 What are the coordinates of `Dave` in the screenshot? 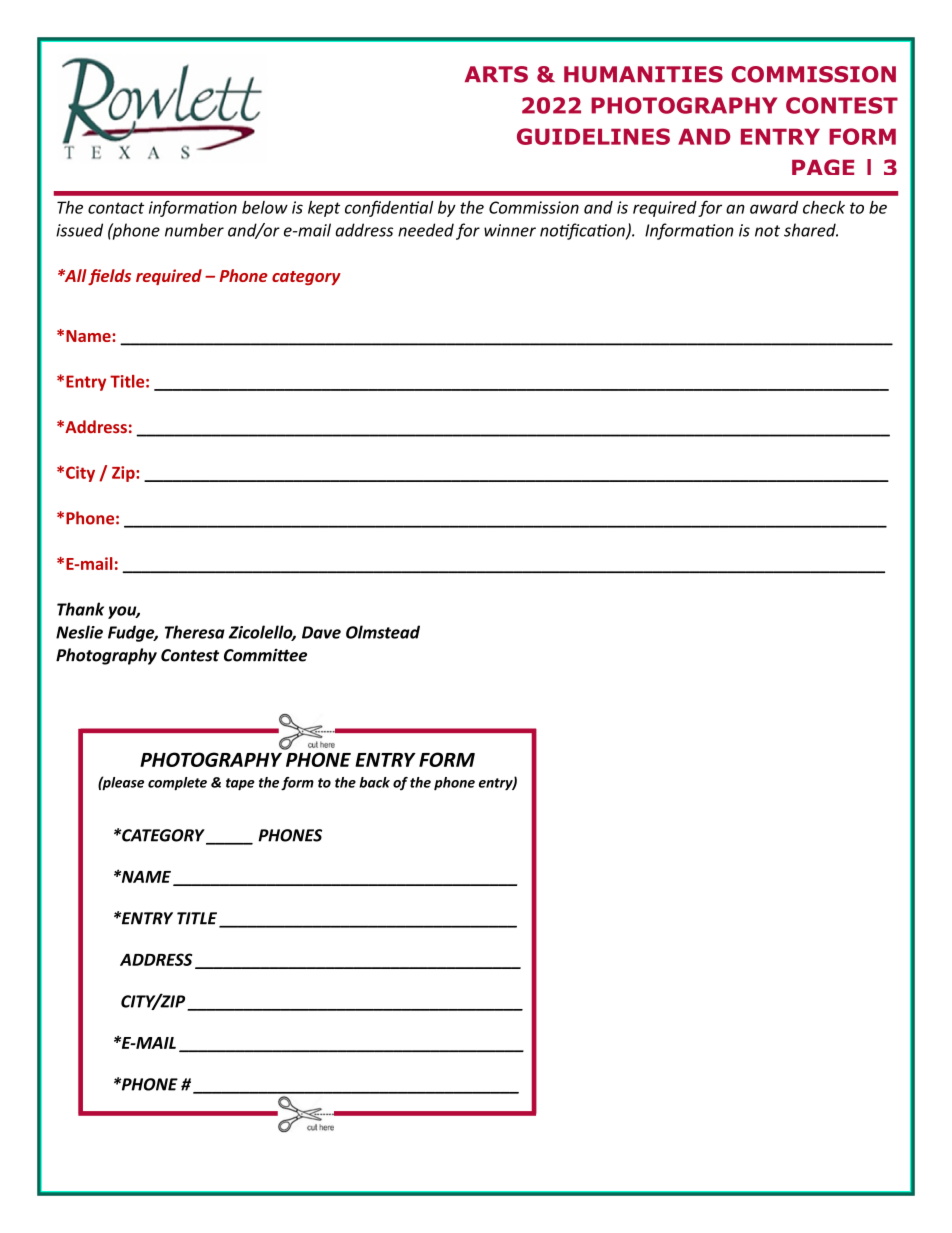 It's located at (321, 632).
